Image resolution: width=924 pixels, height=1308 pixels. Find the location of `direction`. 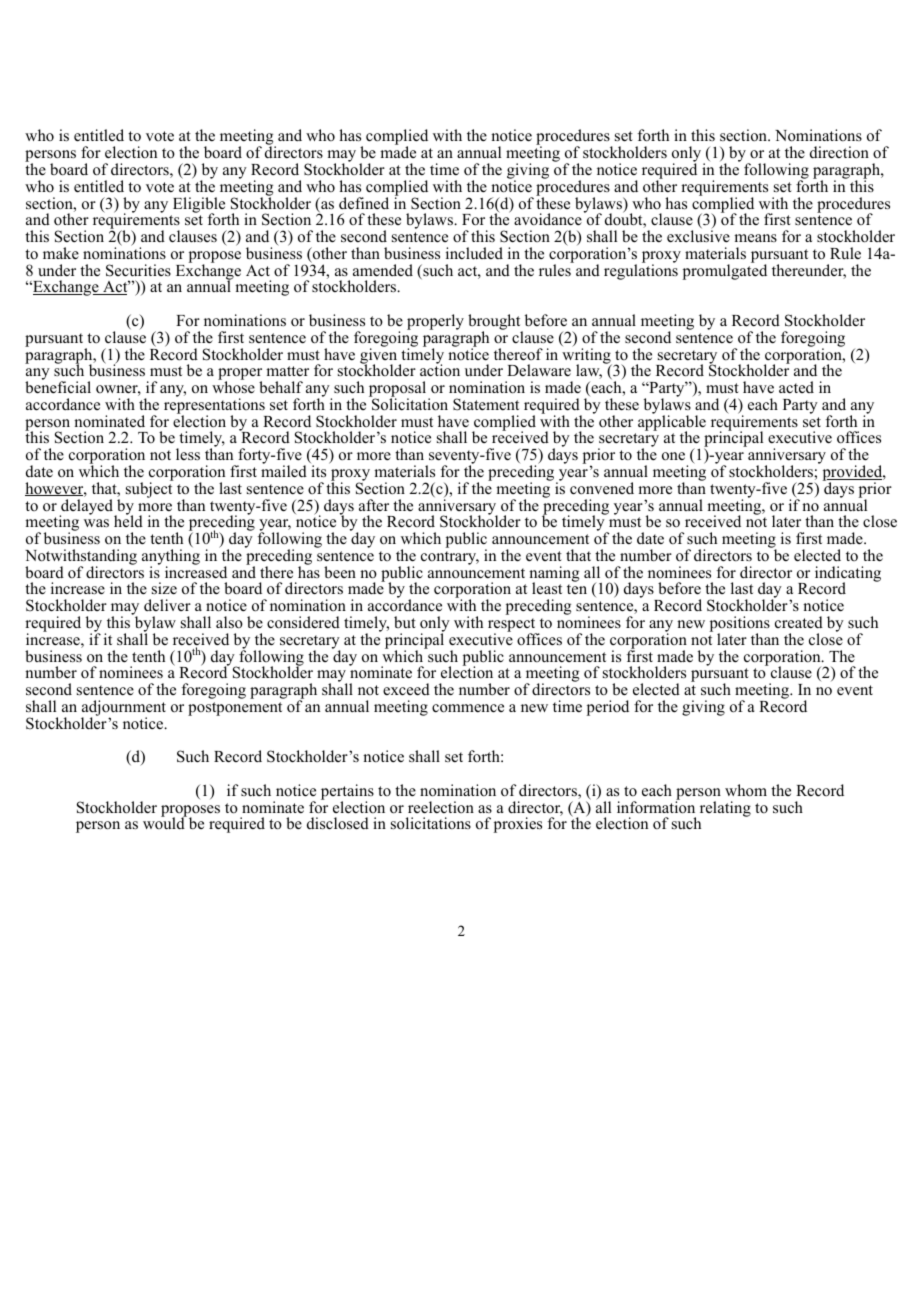

direction is located at coordinates (839, 152).
